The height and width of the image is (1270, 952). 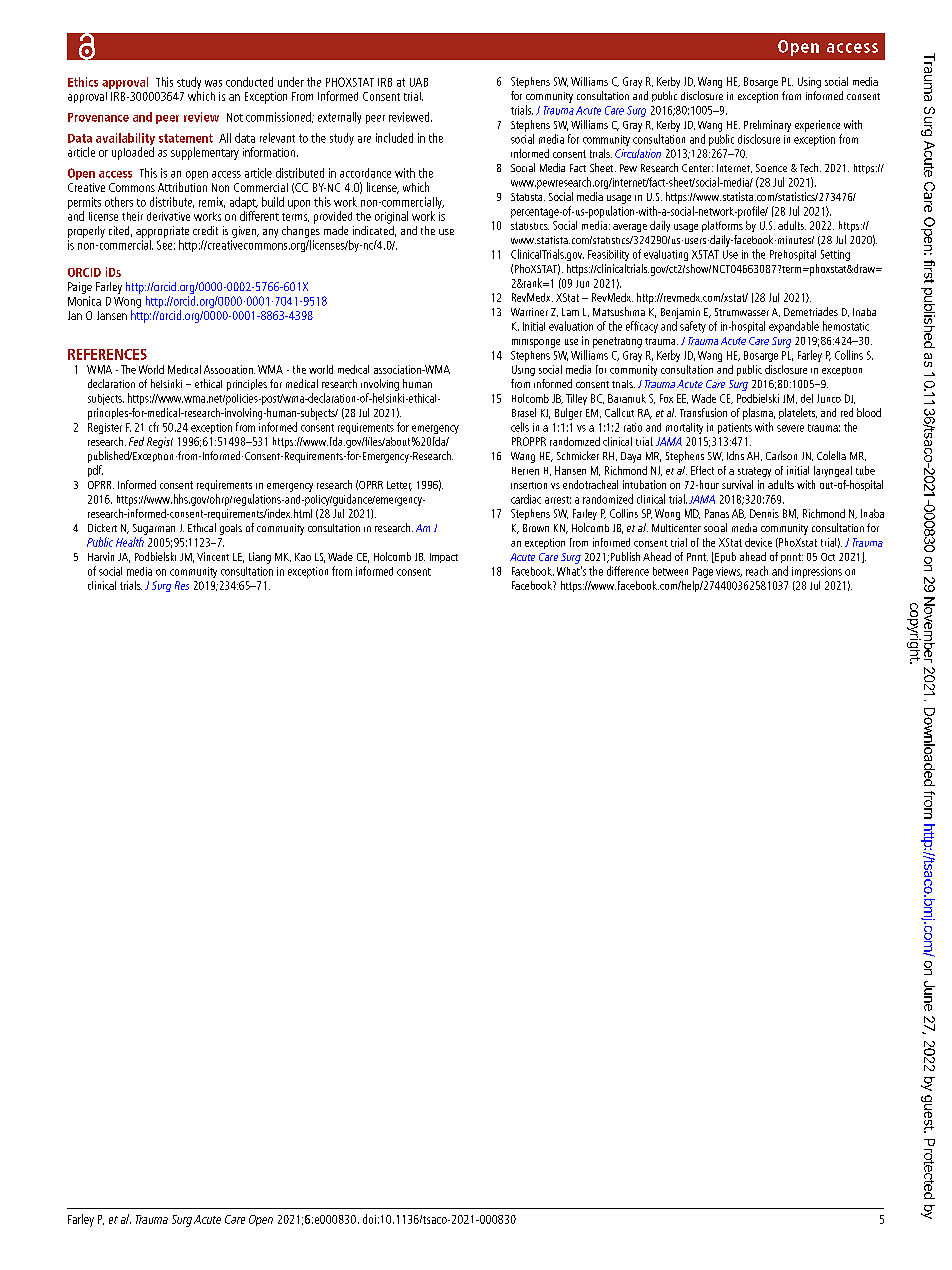 What do you see at coordinates (722, 226) in the image?
I see `platforms` at bounding box center [722, 226].
